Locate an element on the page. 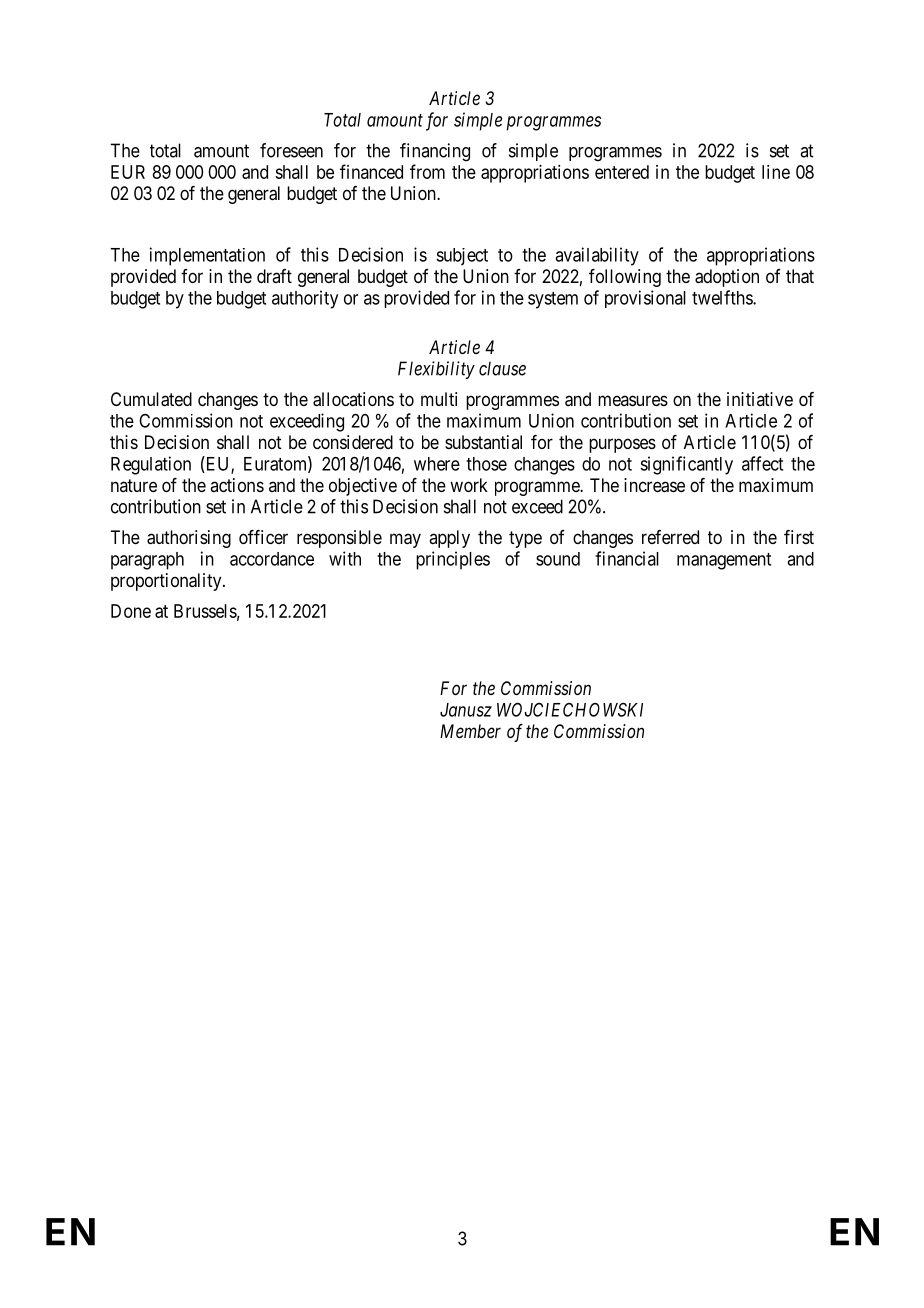 The width and height of the image is (924, 1308). initiative is located at coordinates (760, 399).
